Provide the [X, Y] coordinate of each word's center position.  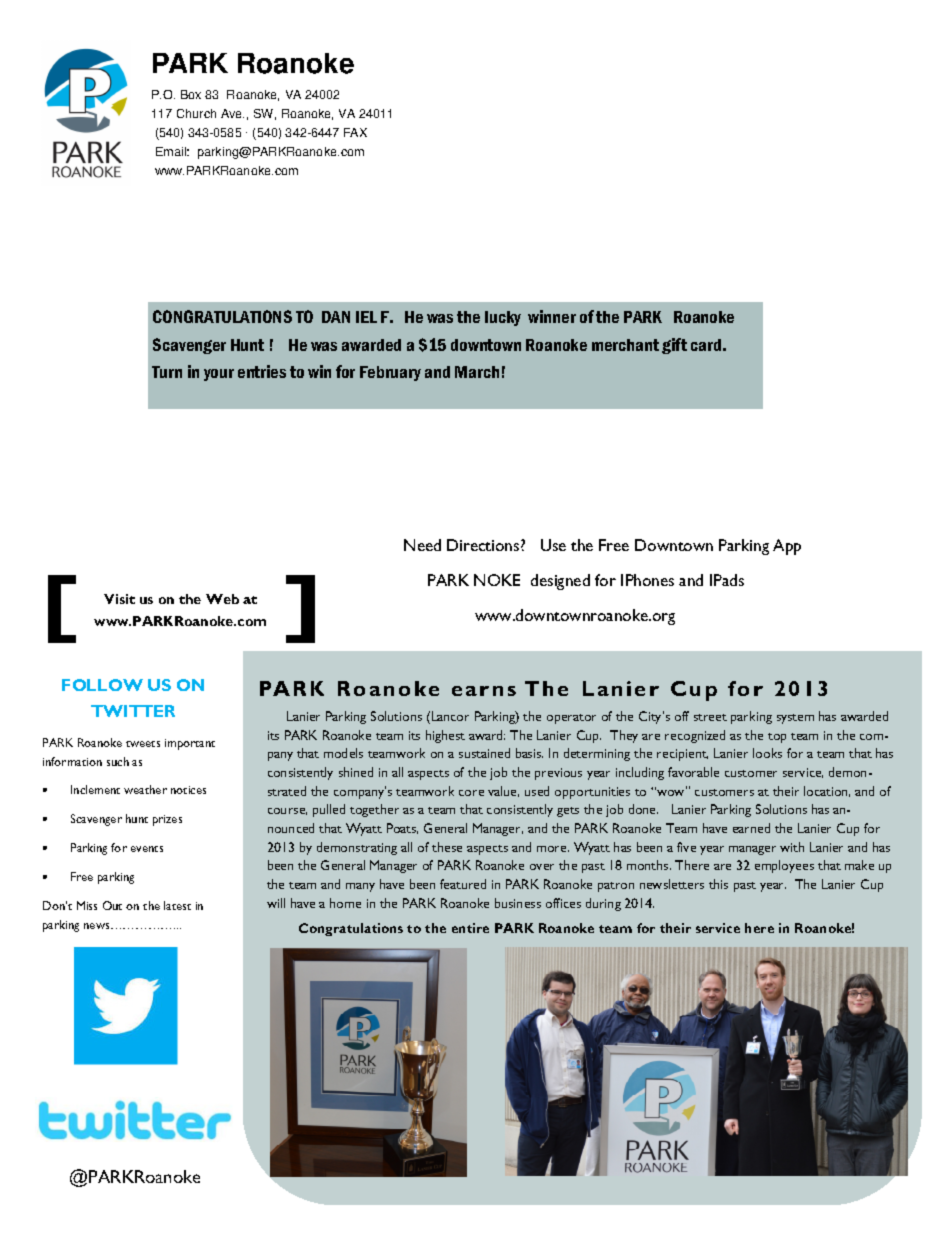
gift [674, 346]
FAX [355, 132]
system [795, 719]
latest [177, 905]
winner [552, 316]
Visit [119, 599]
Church [196, 113]
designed [560, 582]
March [477, 372]
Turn [167, 372]
